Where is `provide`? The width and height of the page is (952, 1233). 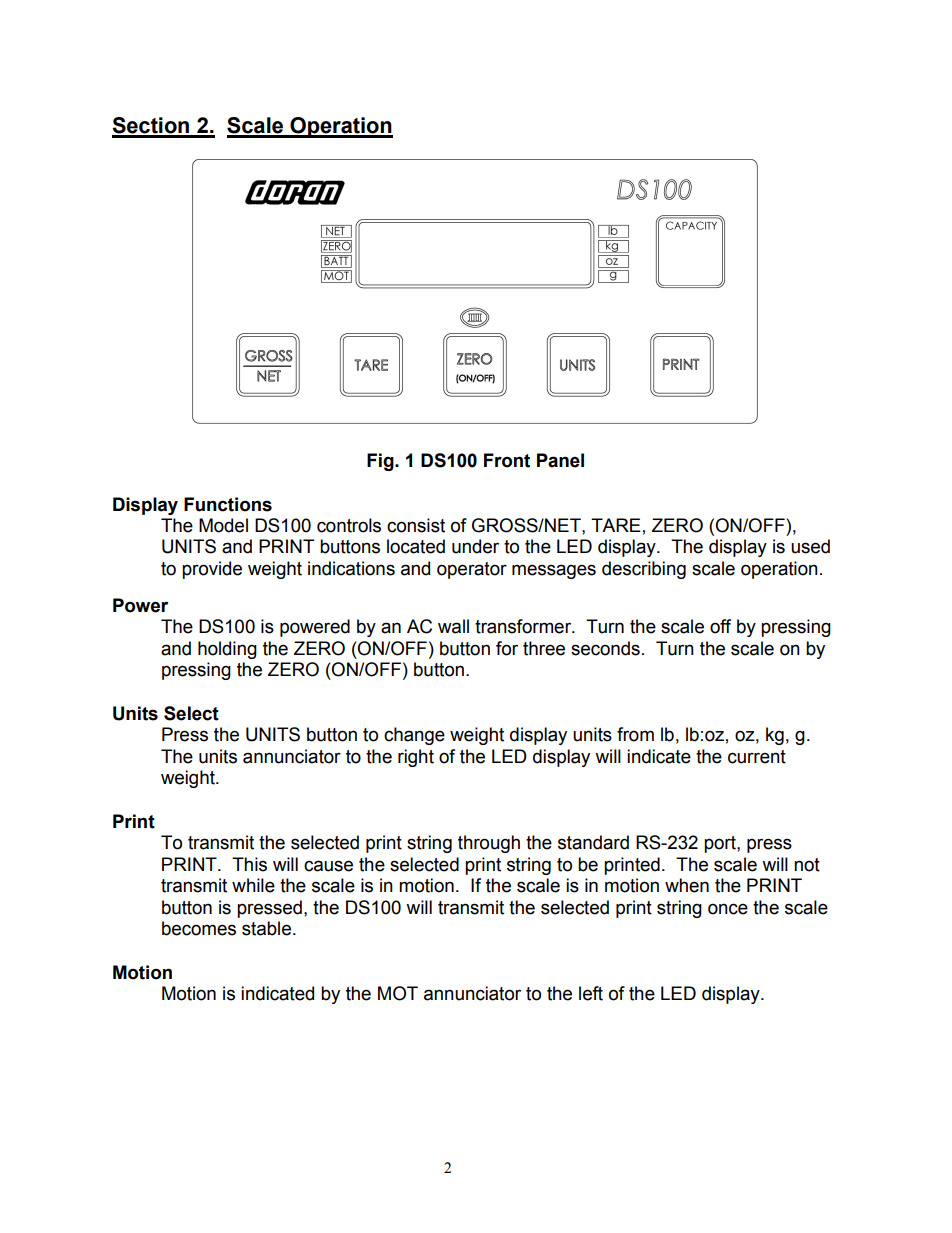
provide is located at coordinates (212, 570).
